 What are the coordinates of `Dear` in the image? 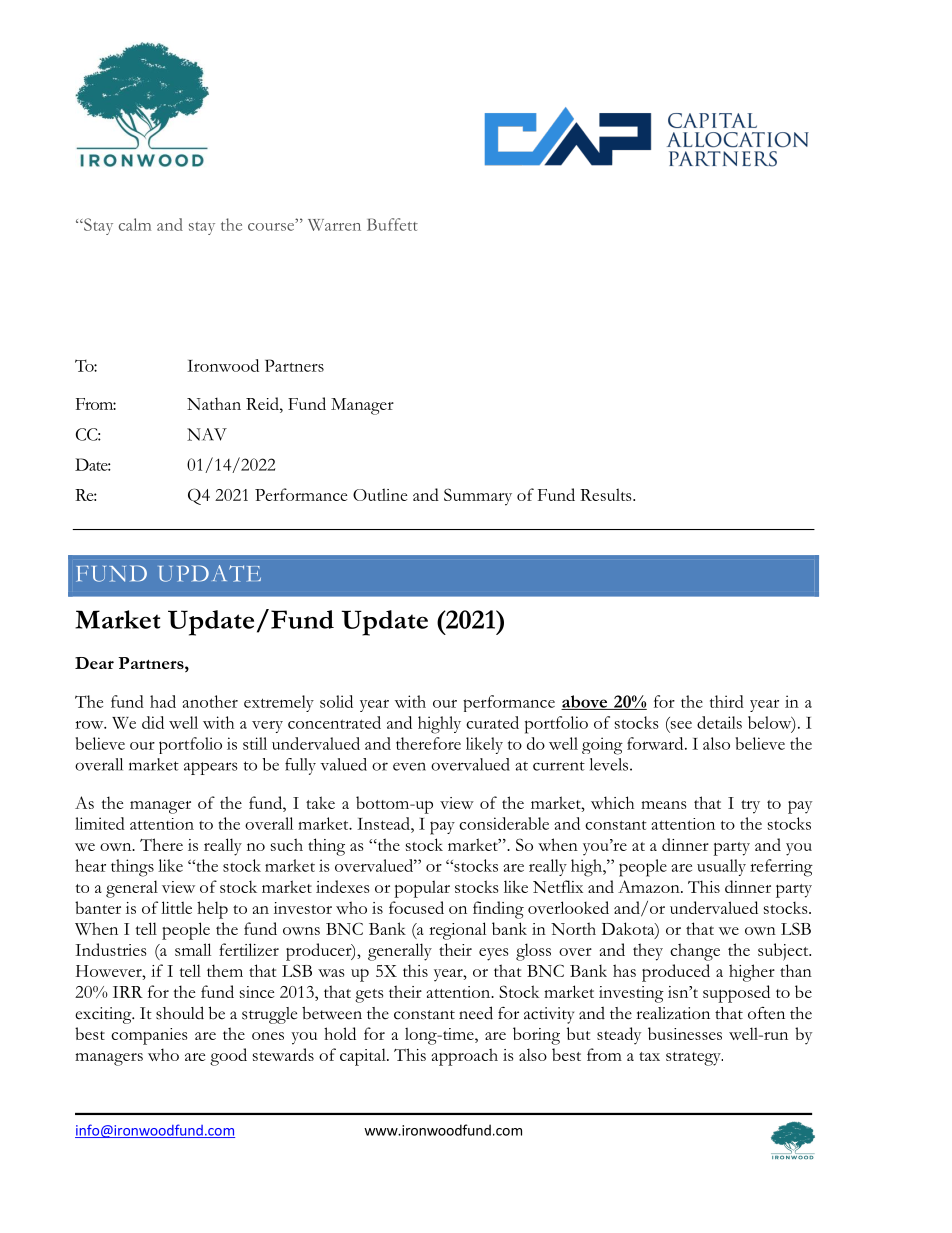 It's located at (94, 663).
